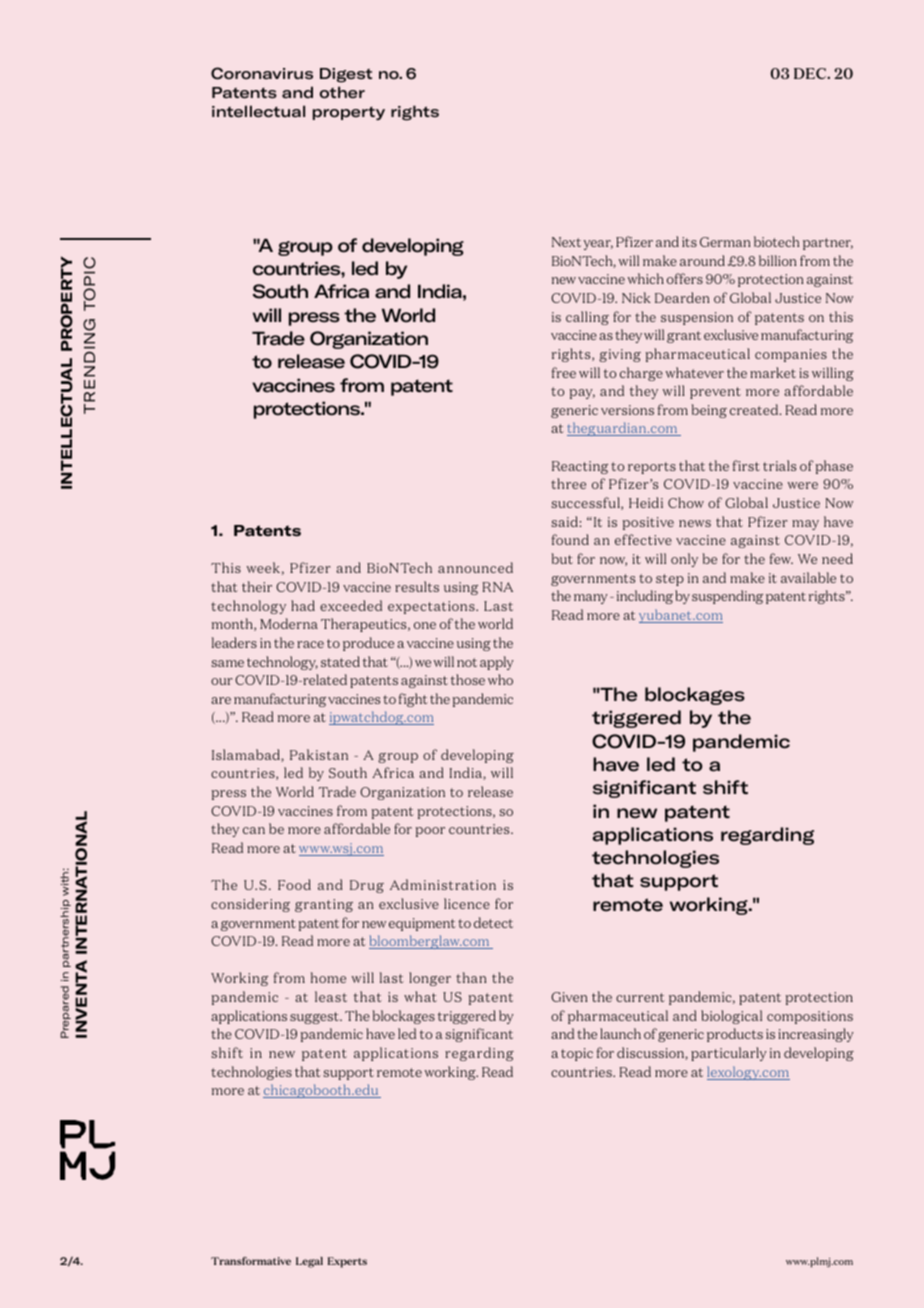 The height and width of the screenshot is (1308, 924). I want to click on race, so click(310, 644).
